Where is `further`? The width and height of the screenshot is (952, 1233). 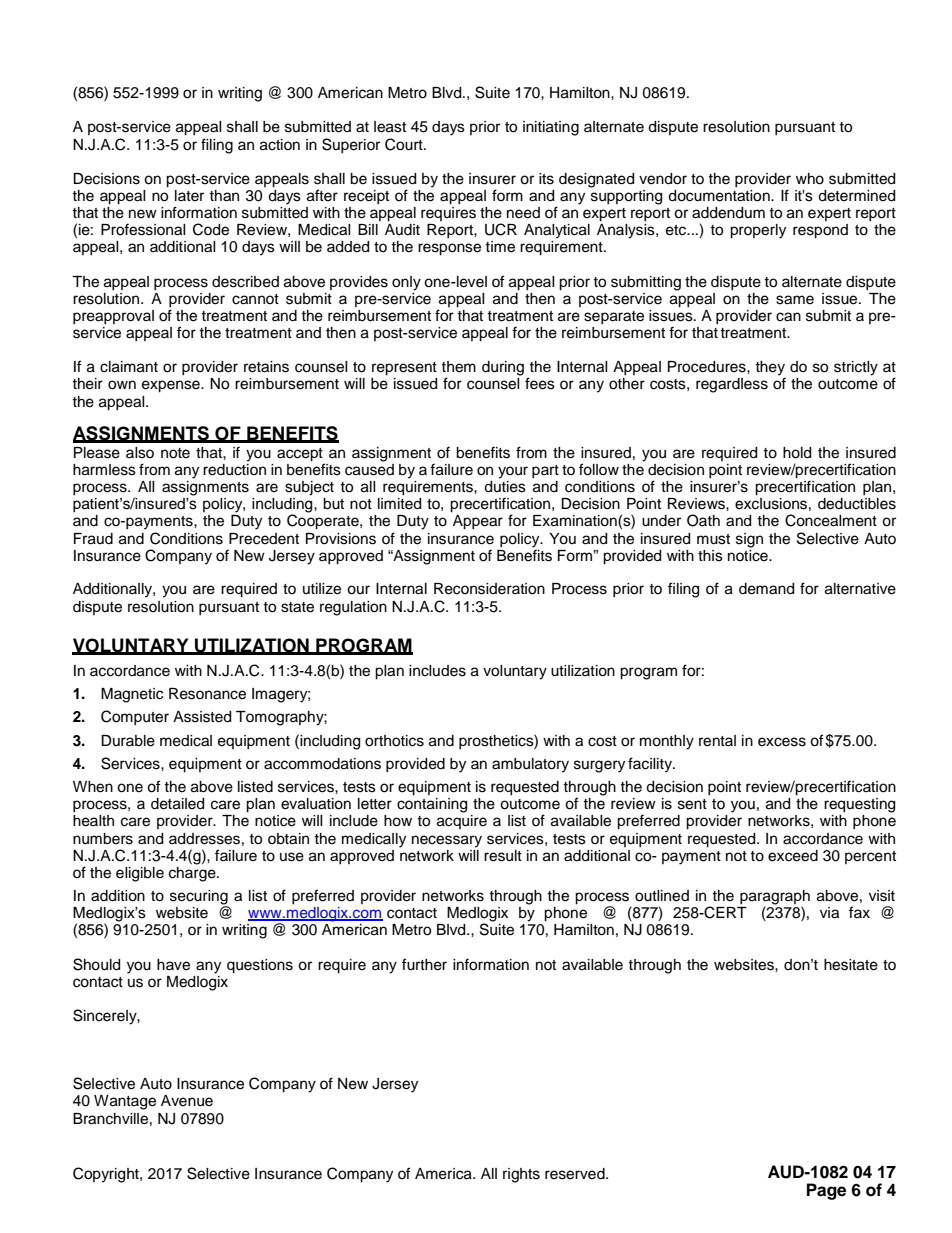 further is located at coordinates (424, 964).
